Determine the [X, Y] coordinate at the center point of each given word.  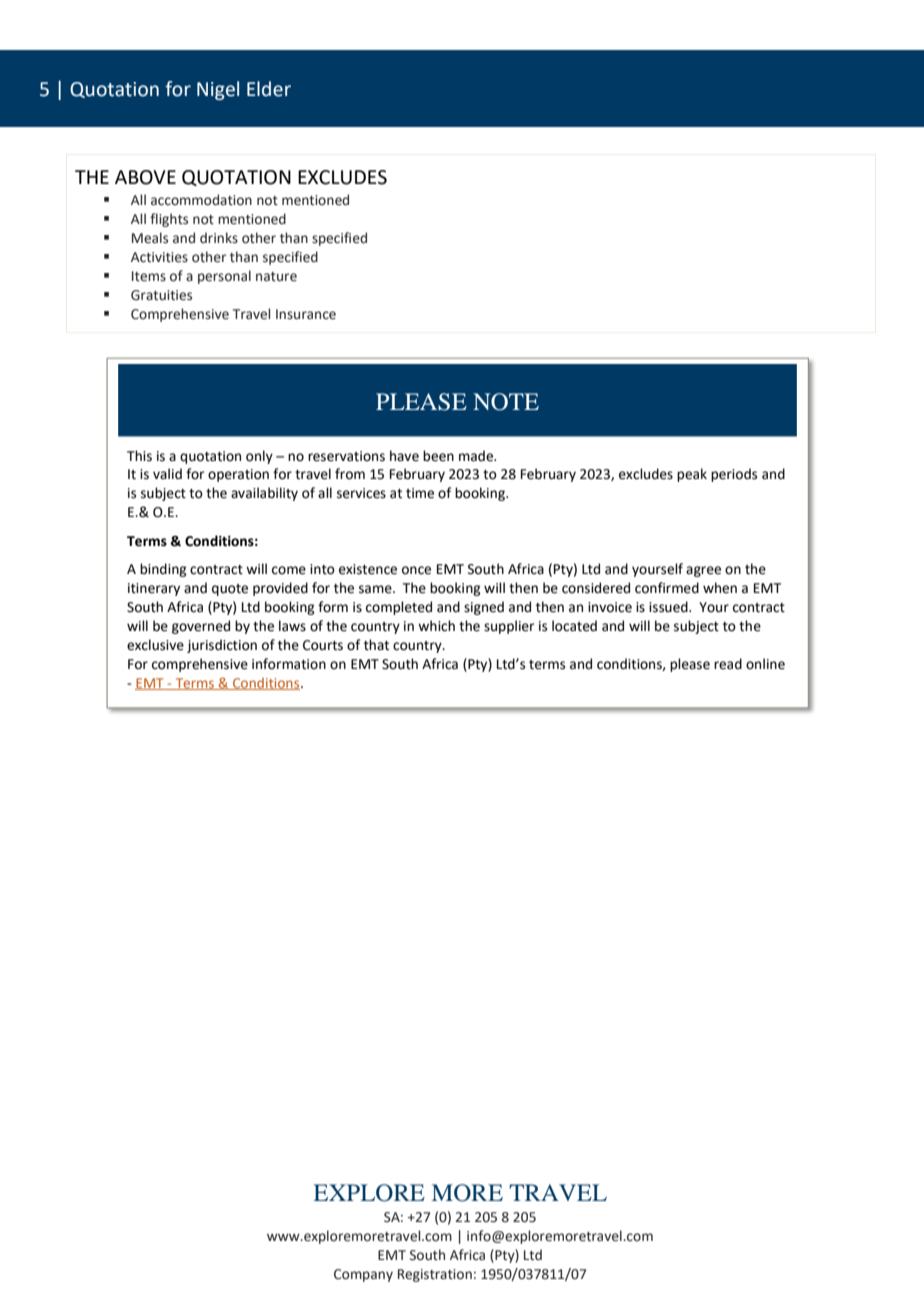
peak [692, 475]
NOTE [506, 402]
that [376, 645]
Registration [435, 1275]
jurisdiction [222, 646]
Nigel [218, 90]
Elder [269, 89]
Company [363, 1275]
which [436, 626]
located [574, 626]
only [259, 457]
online [765, 664]
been [438, 456]
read [728, 664]
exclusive [155, 645]
